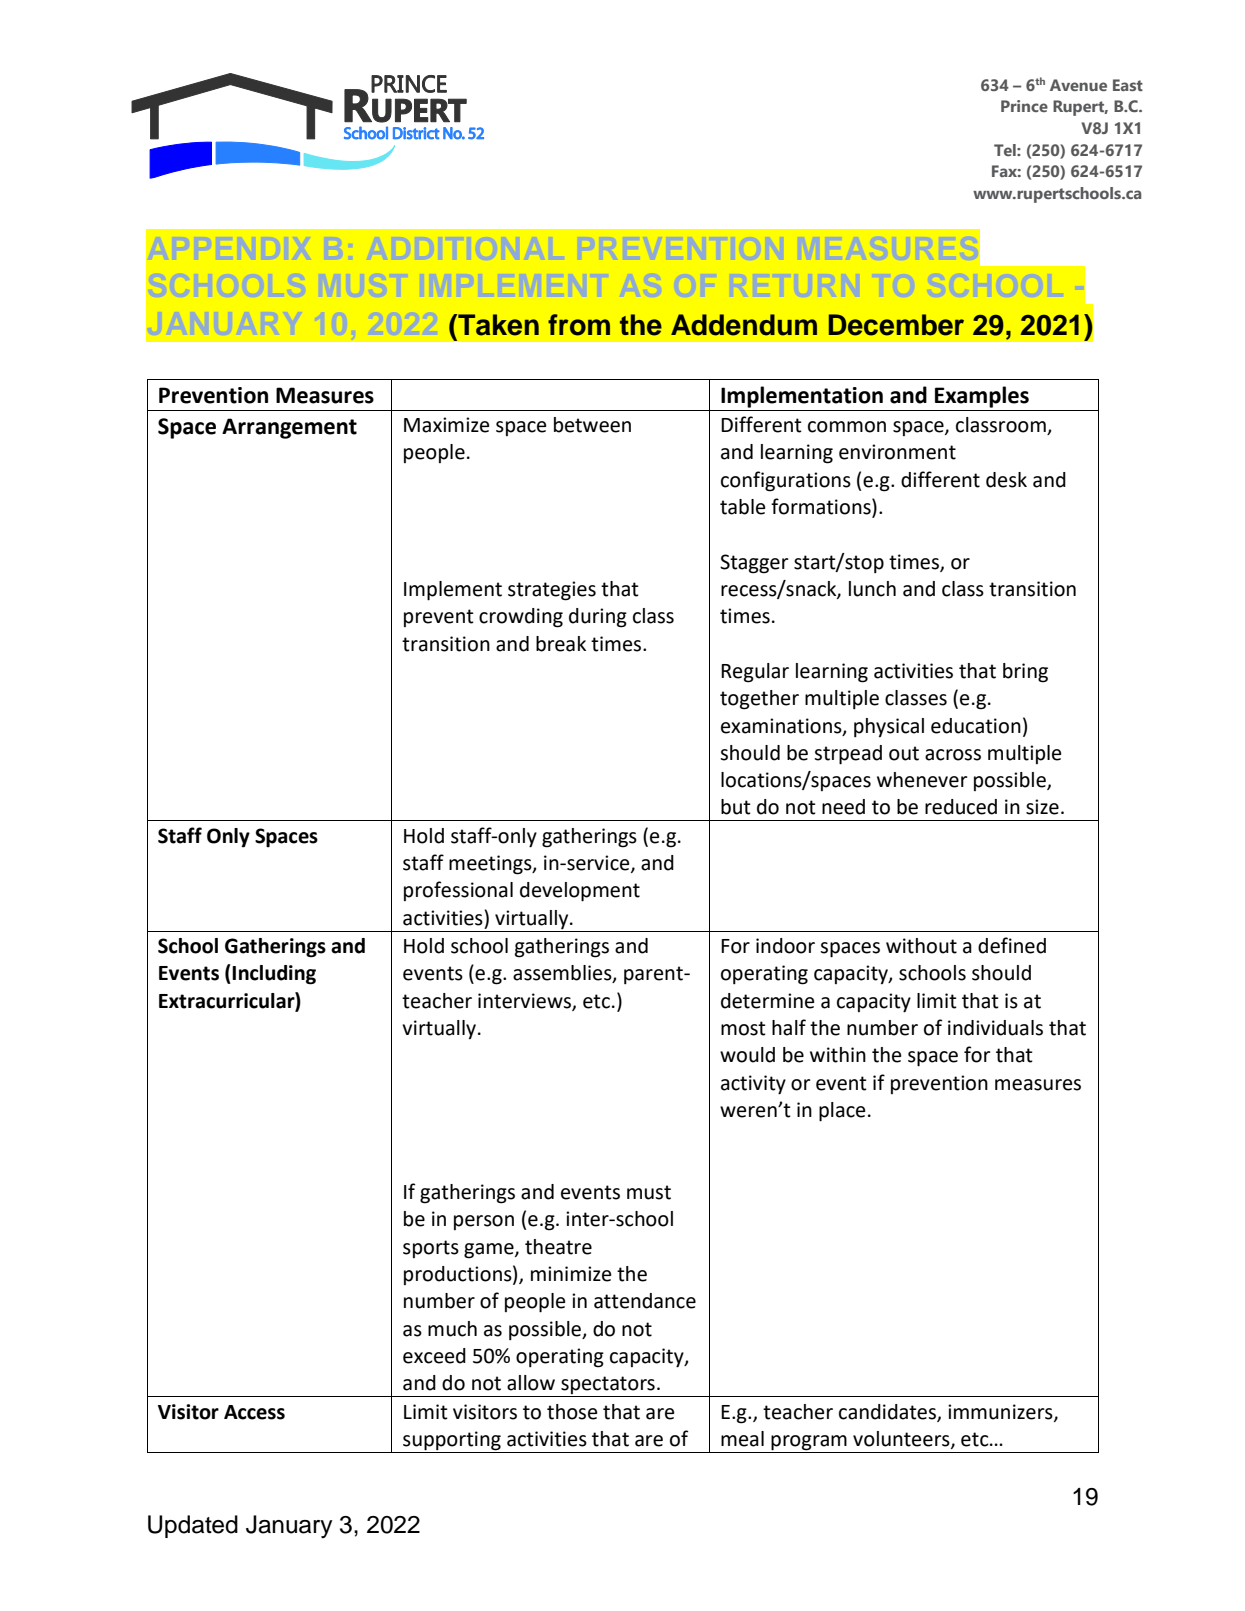 The height and width of the document is (1611, 1245). I want to click on Including, so click(274, 975).
